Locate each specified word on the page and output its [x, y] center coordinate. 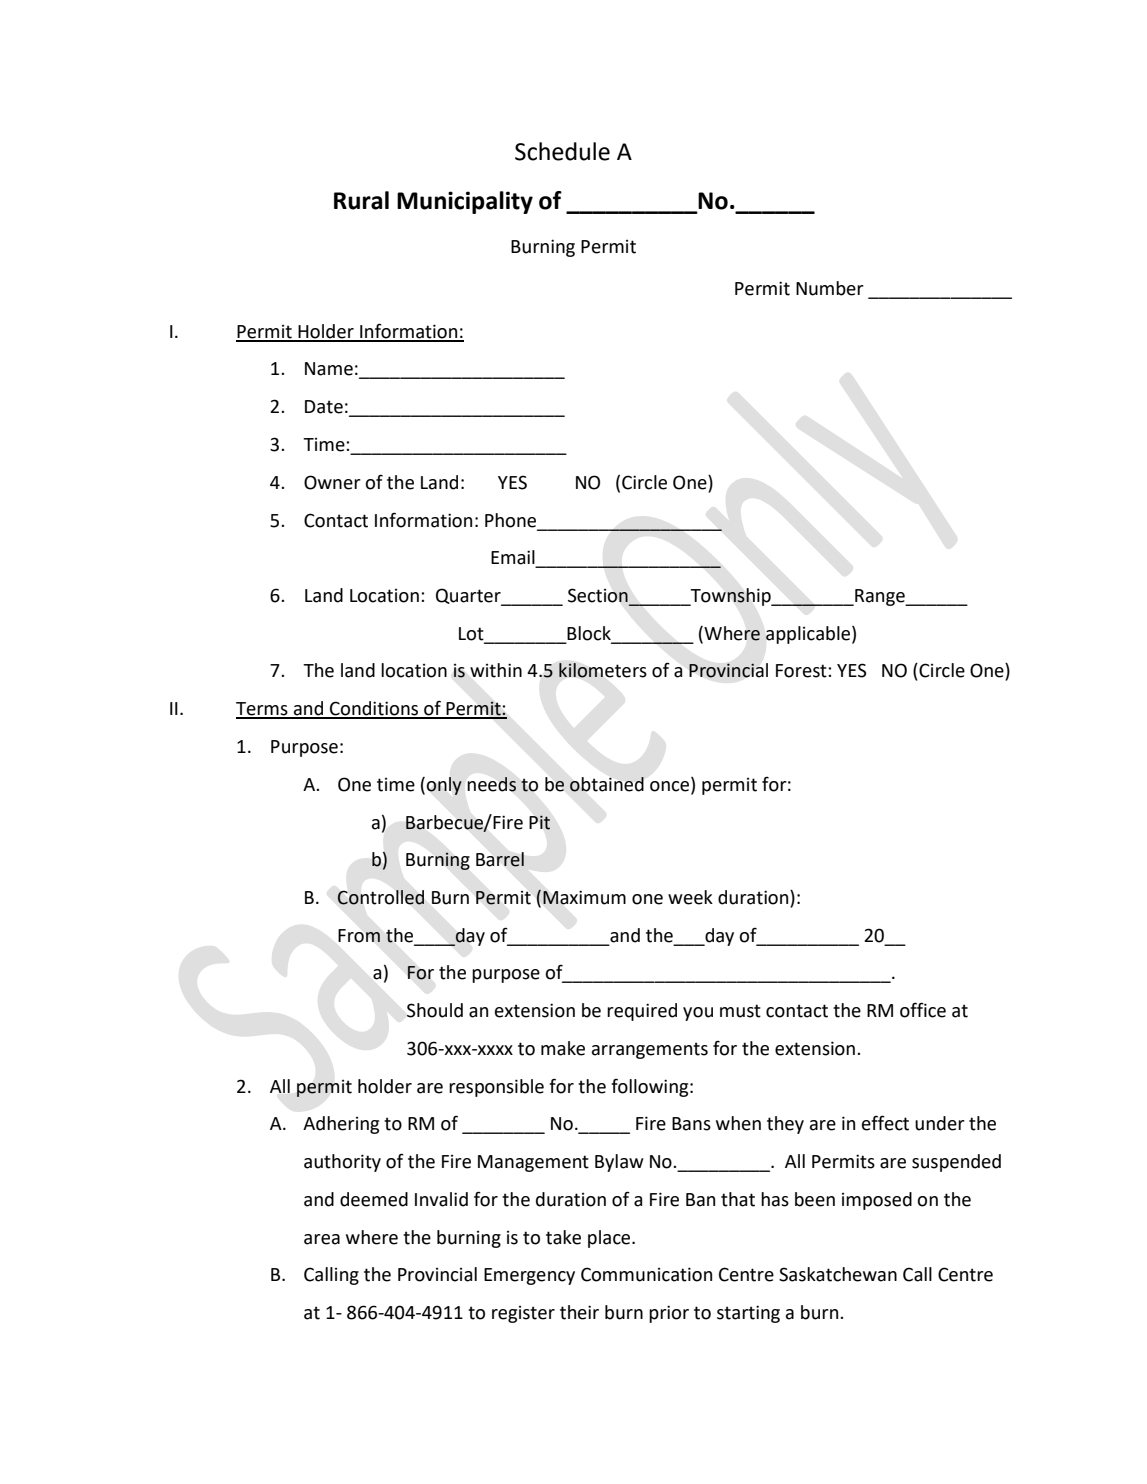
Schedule [562, 151]
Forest [802, 671]
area [322, 1239]
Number [830, 288]
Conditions [374, 709]
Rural [361, 200]
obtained [607, 784]
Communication [646, 1274]
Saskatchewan [838, 1274]
